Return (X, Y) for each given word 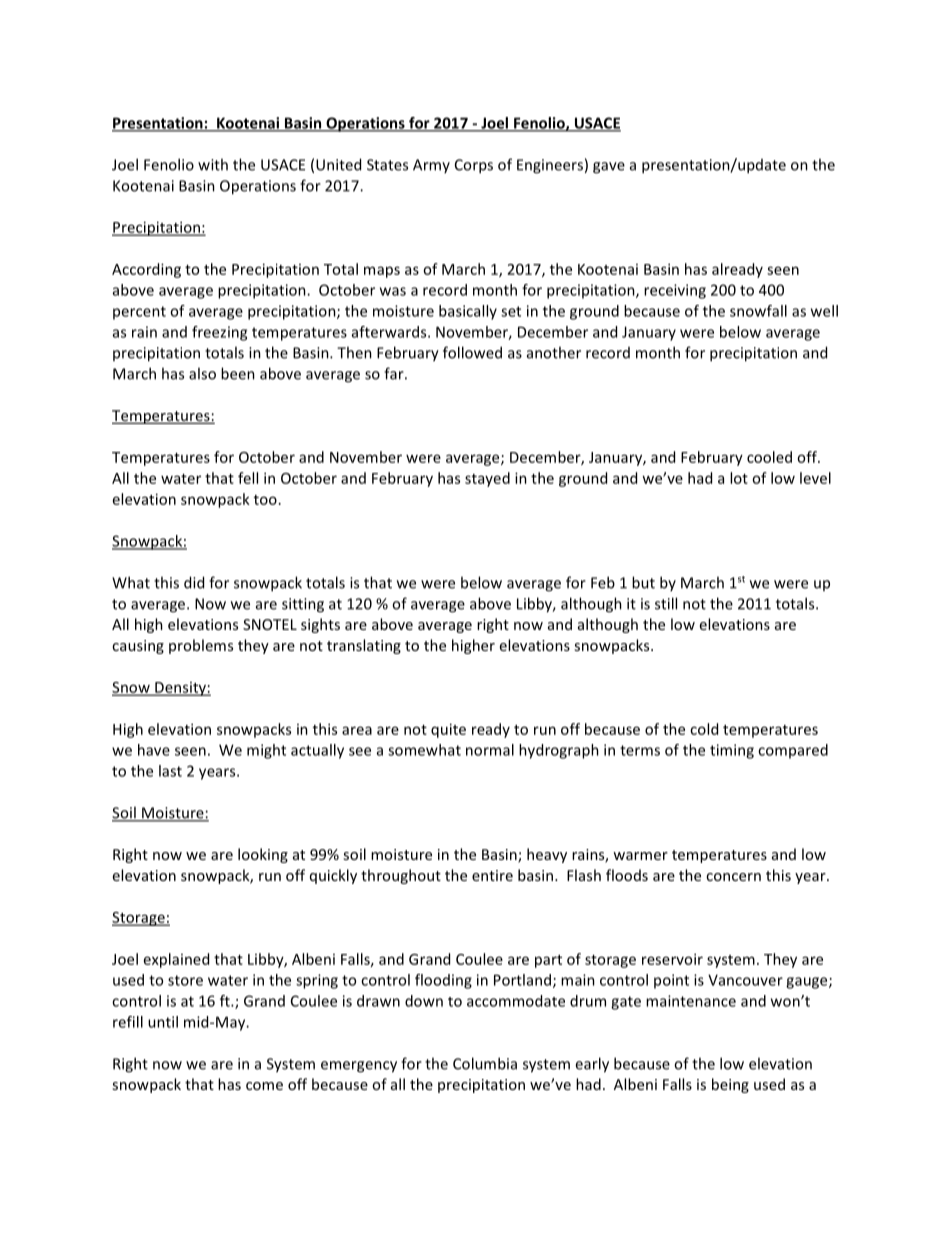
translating (364, 646)
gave (609, 168)
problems (201, 646)
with (213, 164)
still (666, 603)
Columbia (485, 1063)
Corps (474, 166)
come (264, 1086)
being (730, 1085)
